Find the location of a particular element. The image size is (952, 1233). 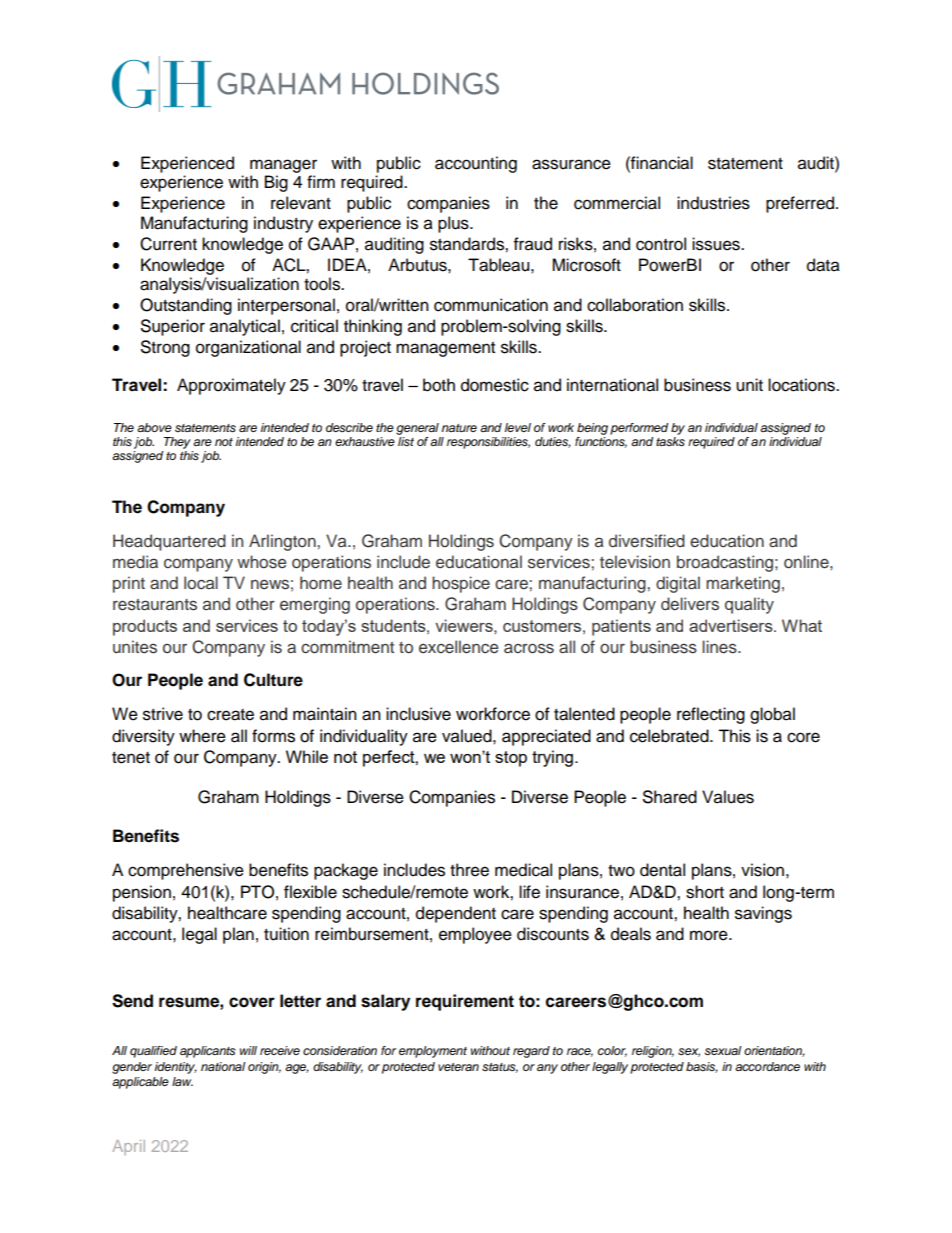

accordance is located at coordinates (767, 1066).
